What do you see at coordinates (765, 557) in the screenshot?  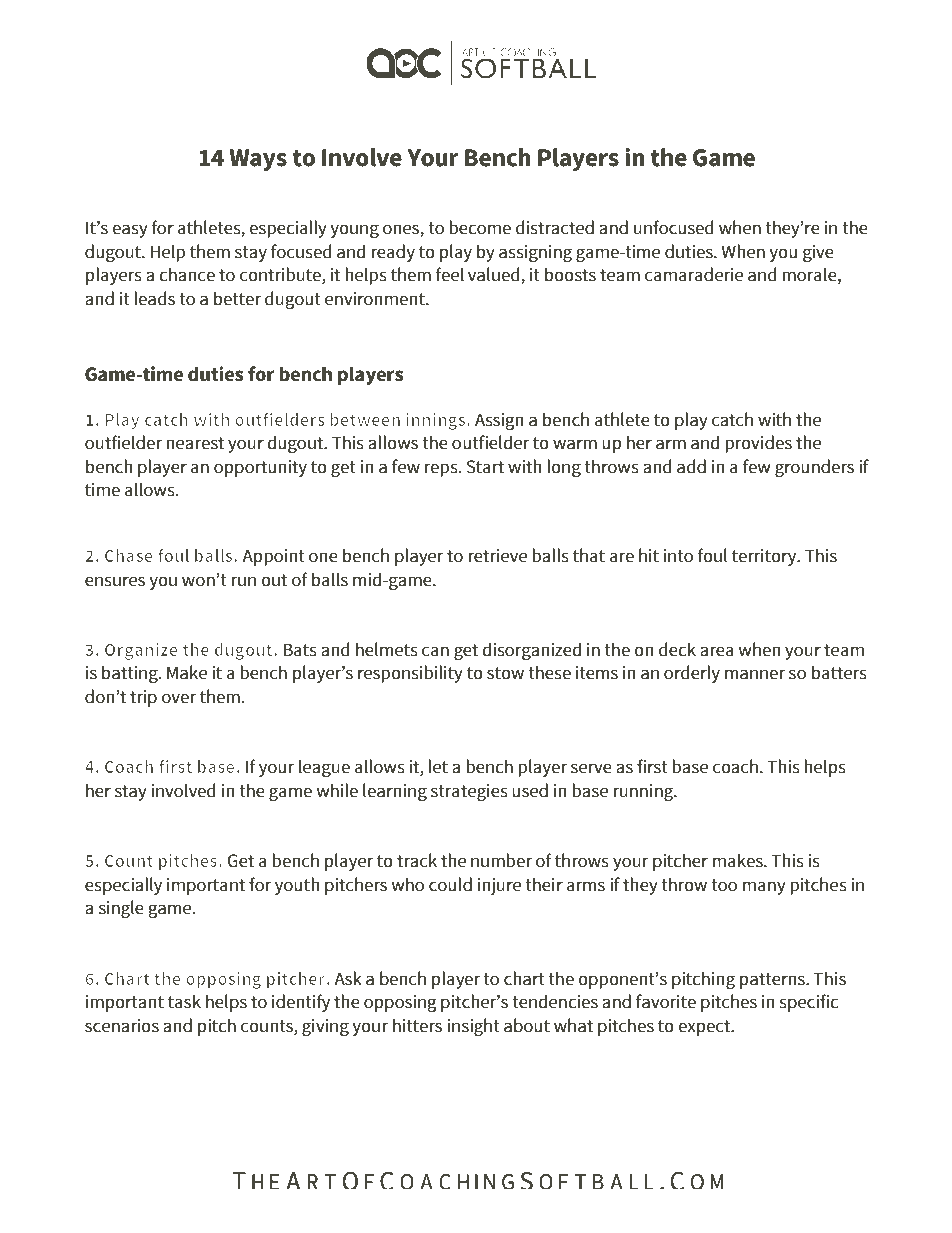 I see `territory` at bounding box center [765, 557].
